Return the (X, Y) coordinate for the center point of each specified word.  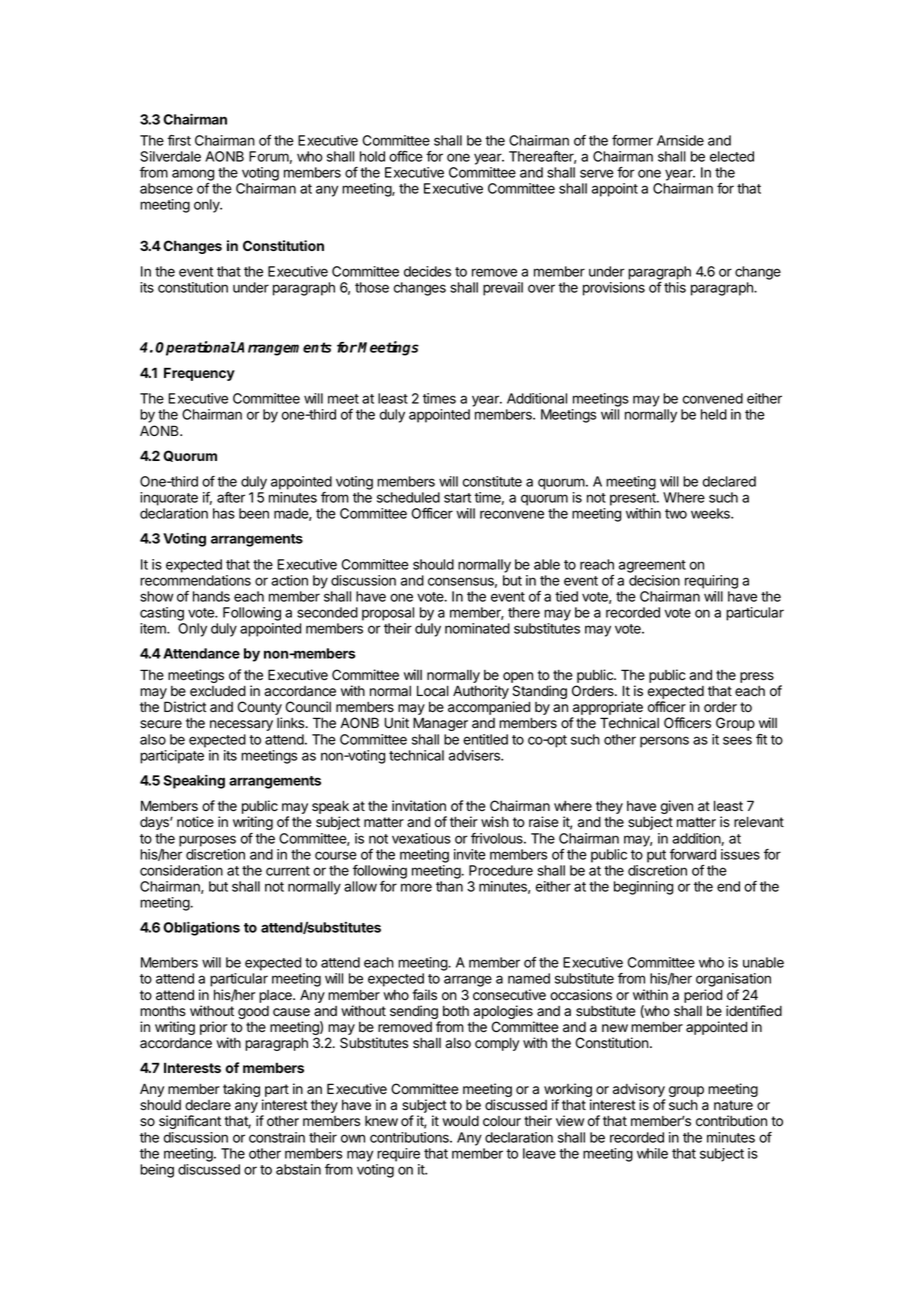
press (757, 677)
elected (732, 156)
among (193, 175)
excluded (218, 690)
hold (372, 156)
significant (190, 1122)
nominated (477, 628)
